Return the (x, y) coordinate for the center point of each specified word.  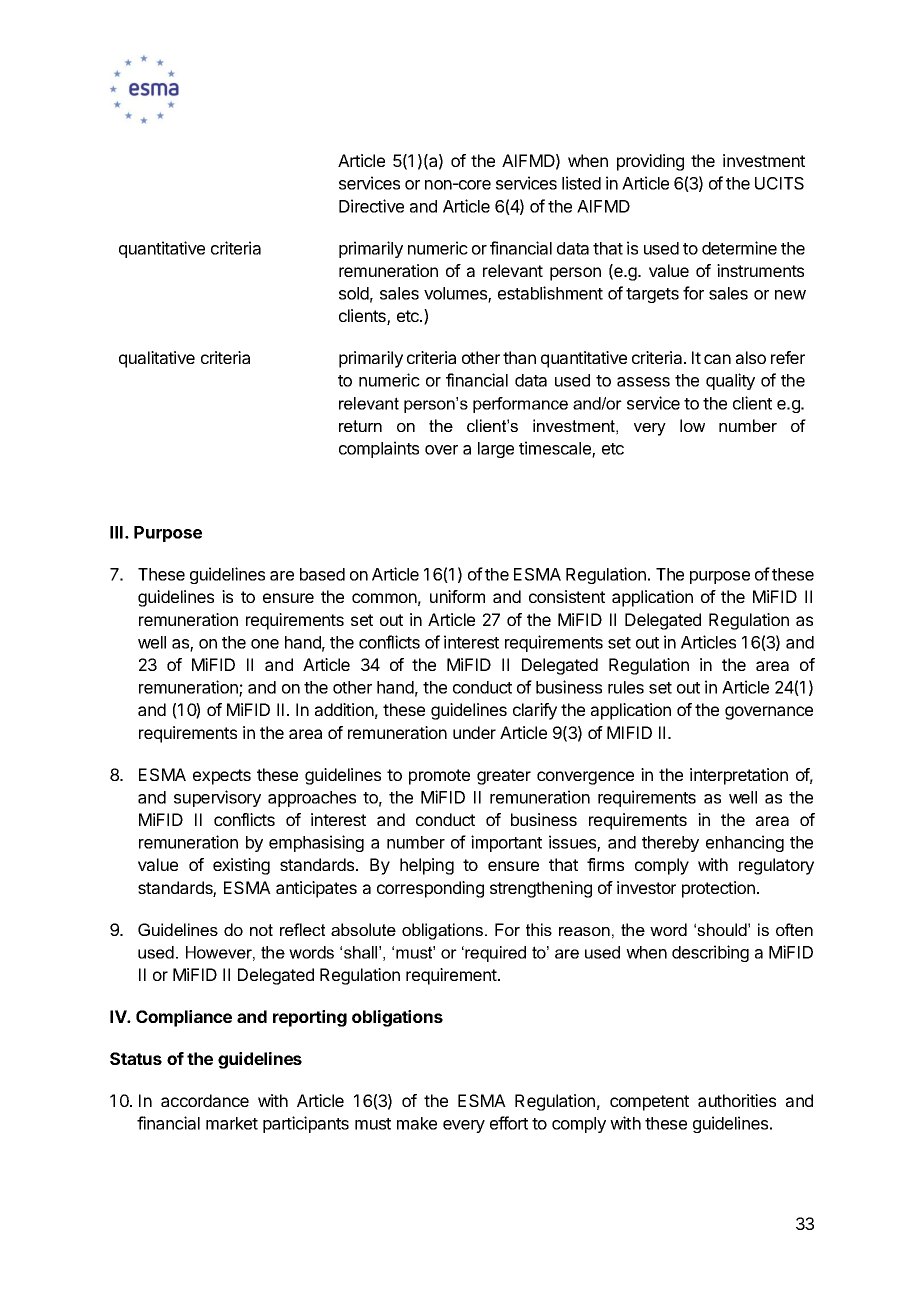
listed (581, 183)
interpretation (739, 776)
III (118, 532)
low (692, 425)
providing (650, 162)
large (496, 450)
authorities (737, 1100)
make (417, 1123)
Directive (371, 206)
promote (439, 777)
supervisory (217, 798)
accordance (205, 1100)
